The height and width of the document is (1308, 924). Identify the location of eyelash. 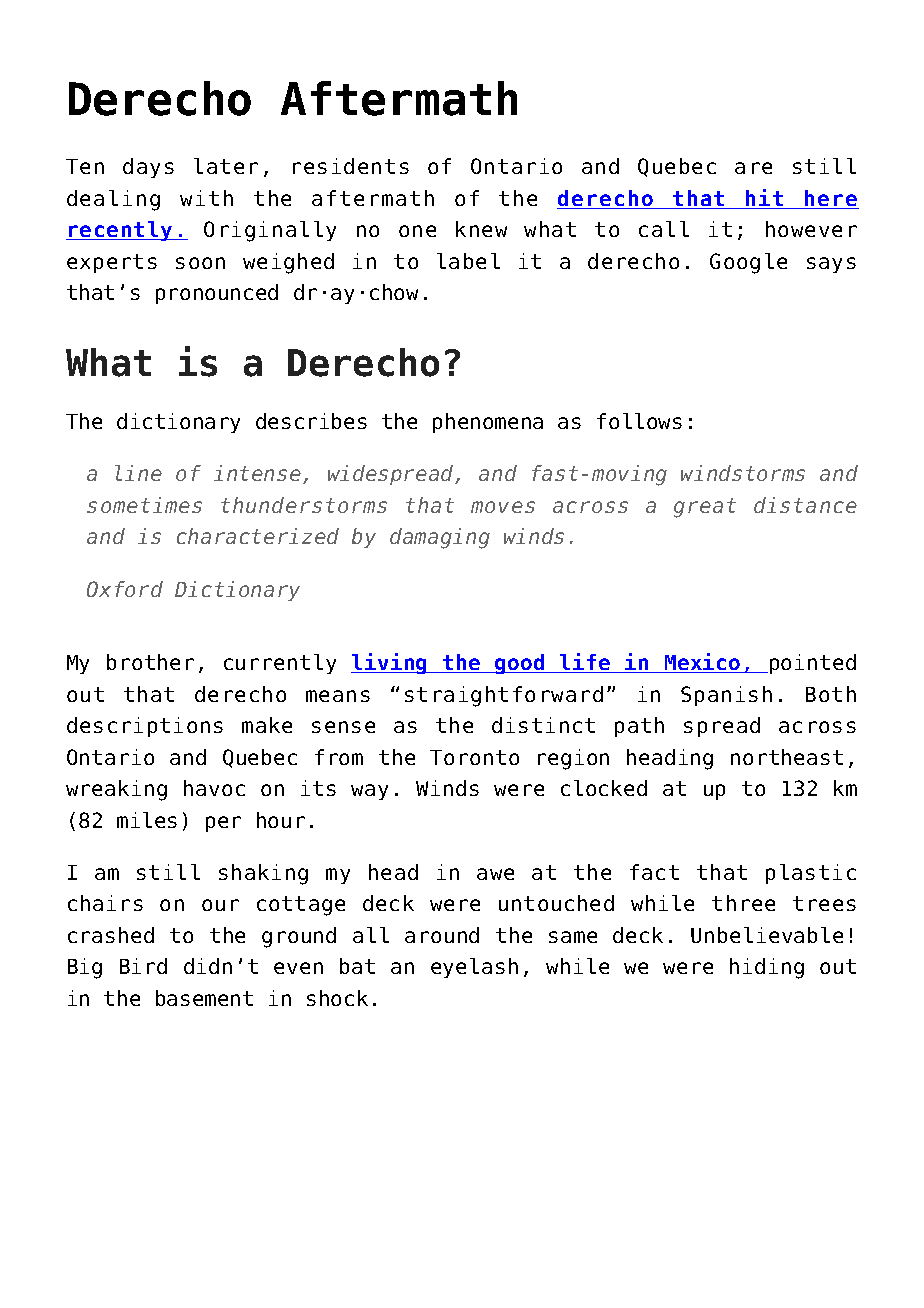
(474, 968).
